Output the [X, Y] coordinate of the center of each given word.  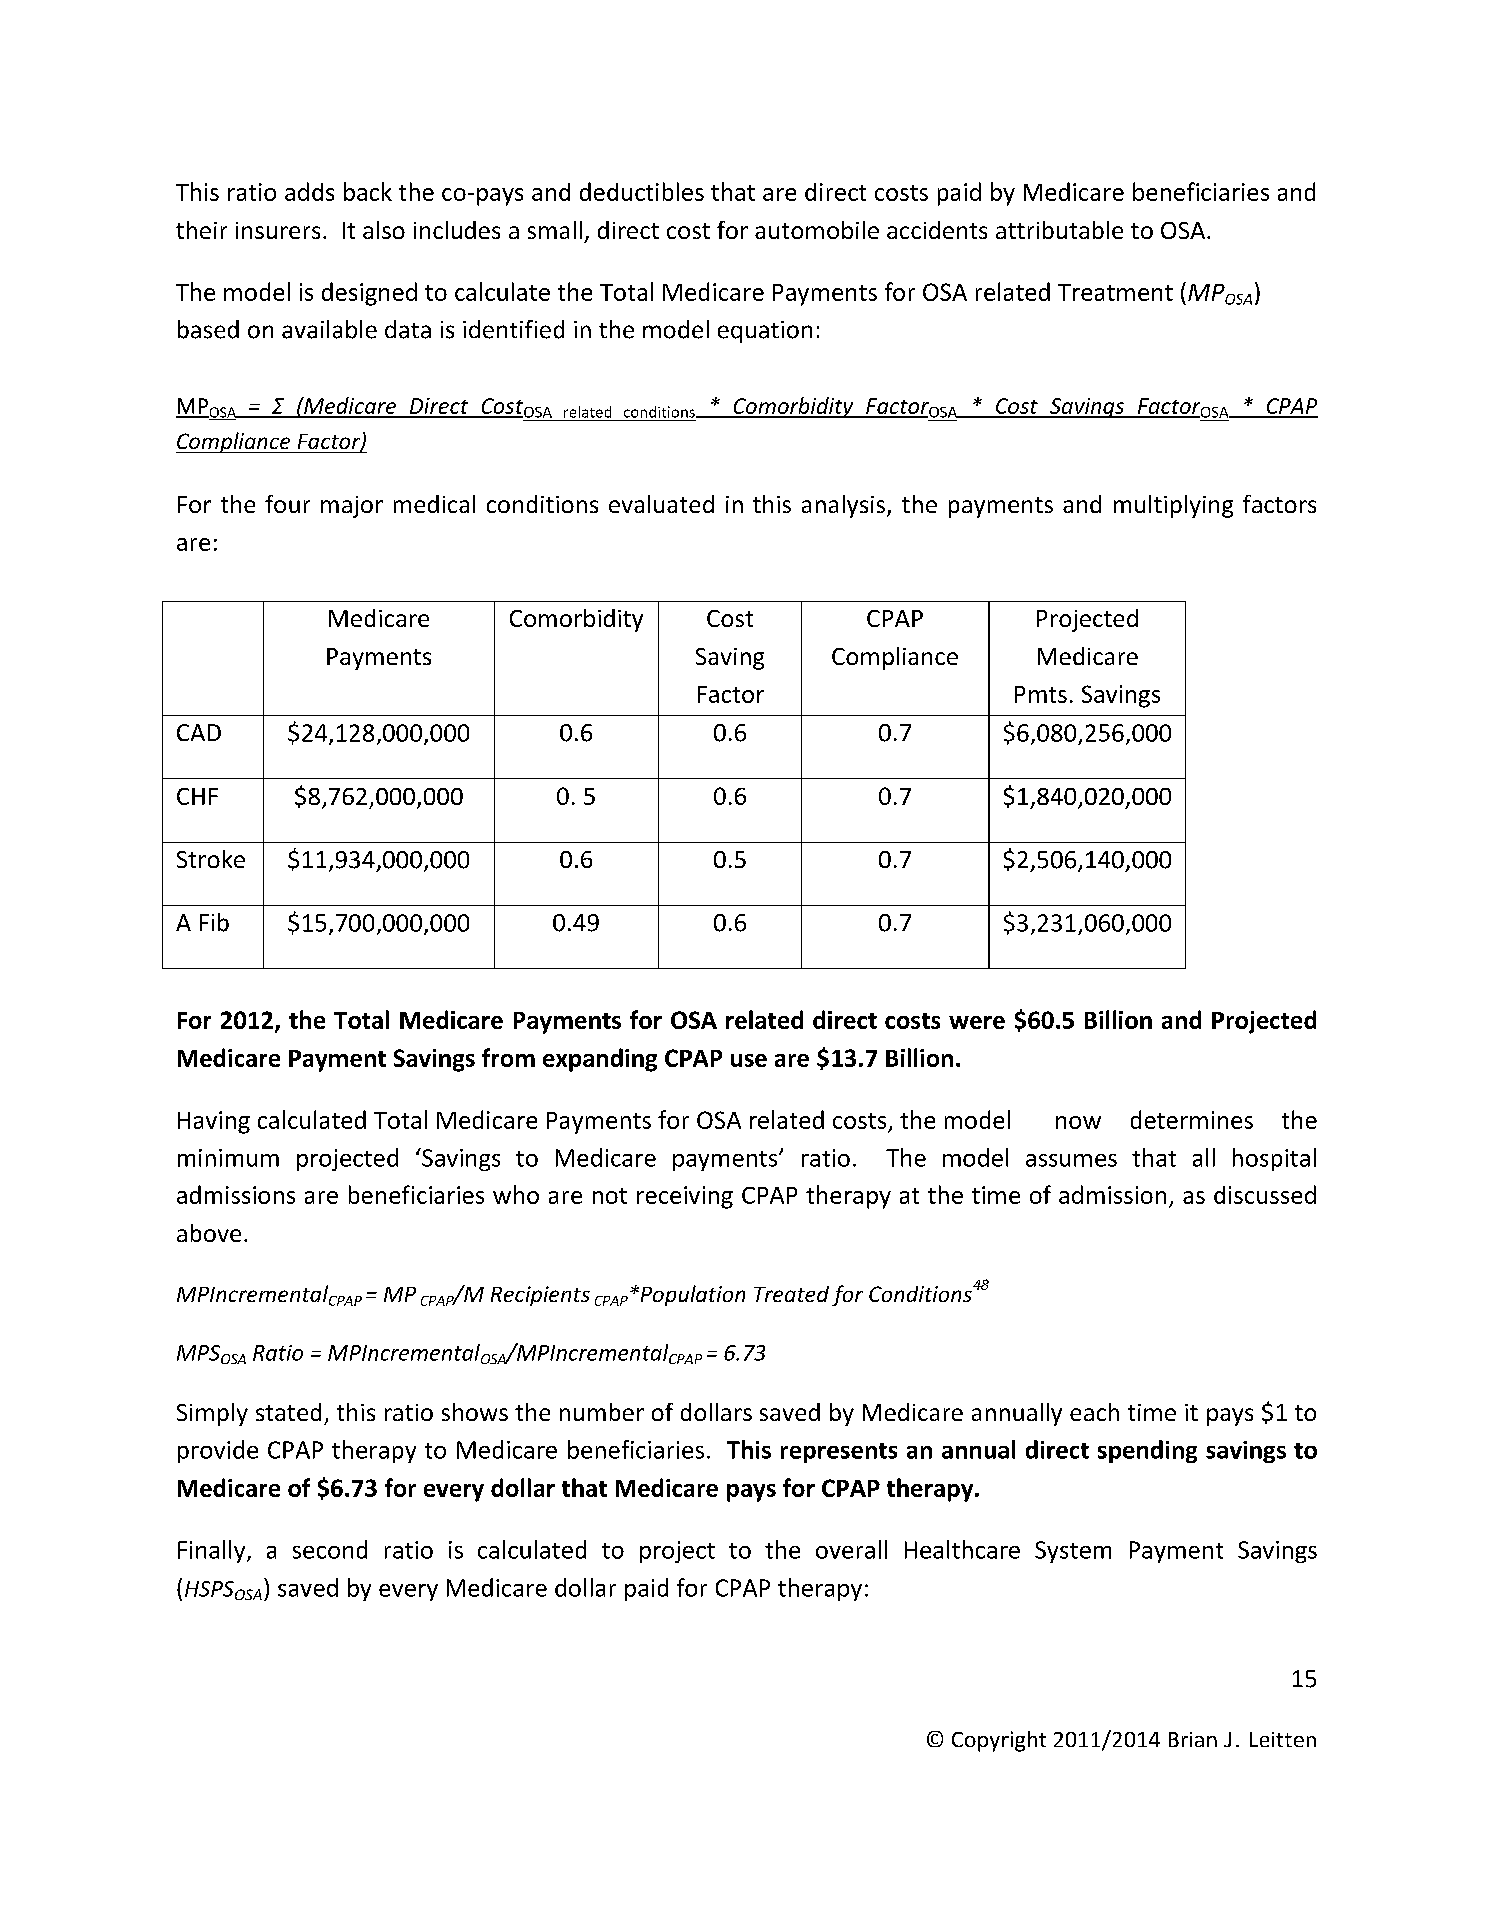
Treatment [1115, 292]
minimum [228, 1158]
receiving [685, 1197]
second [330, 1549]
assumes [1071, 1160]
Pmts [1041, 694]
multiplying [1173, 506]
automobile [817, 230]
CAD [199, 732]
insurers [278, 230]
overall [851, 1549]
